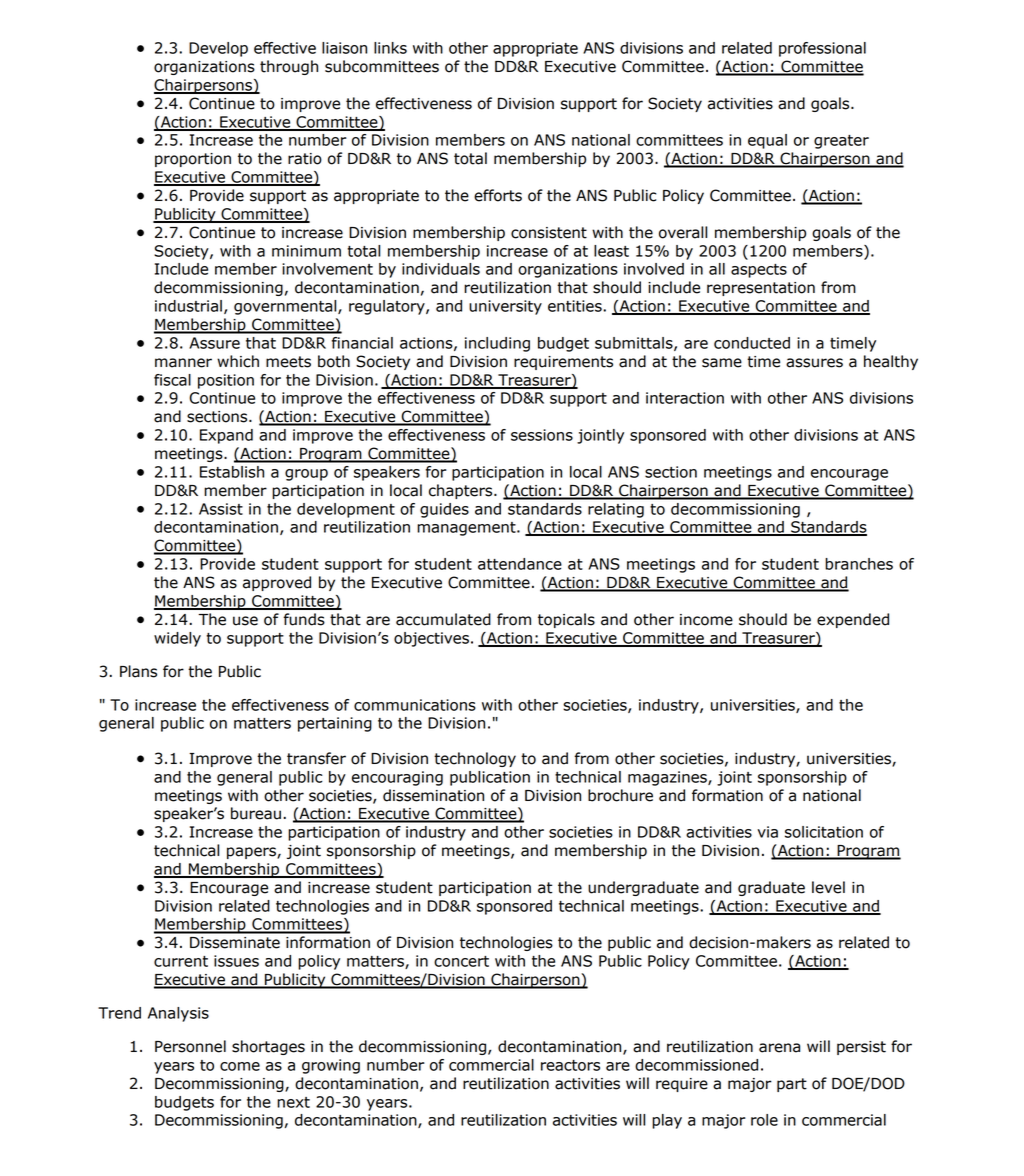  I want to click on dissemination, so click(433, 795).
